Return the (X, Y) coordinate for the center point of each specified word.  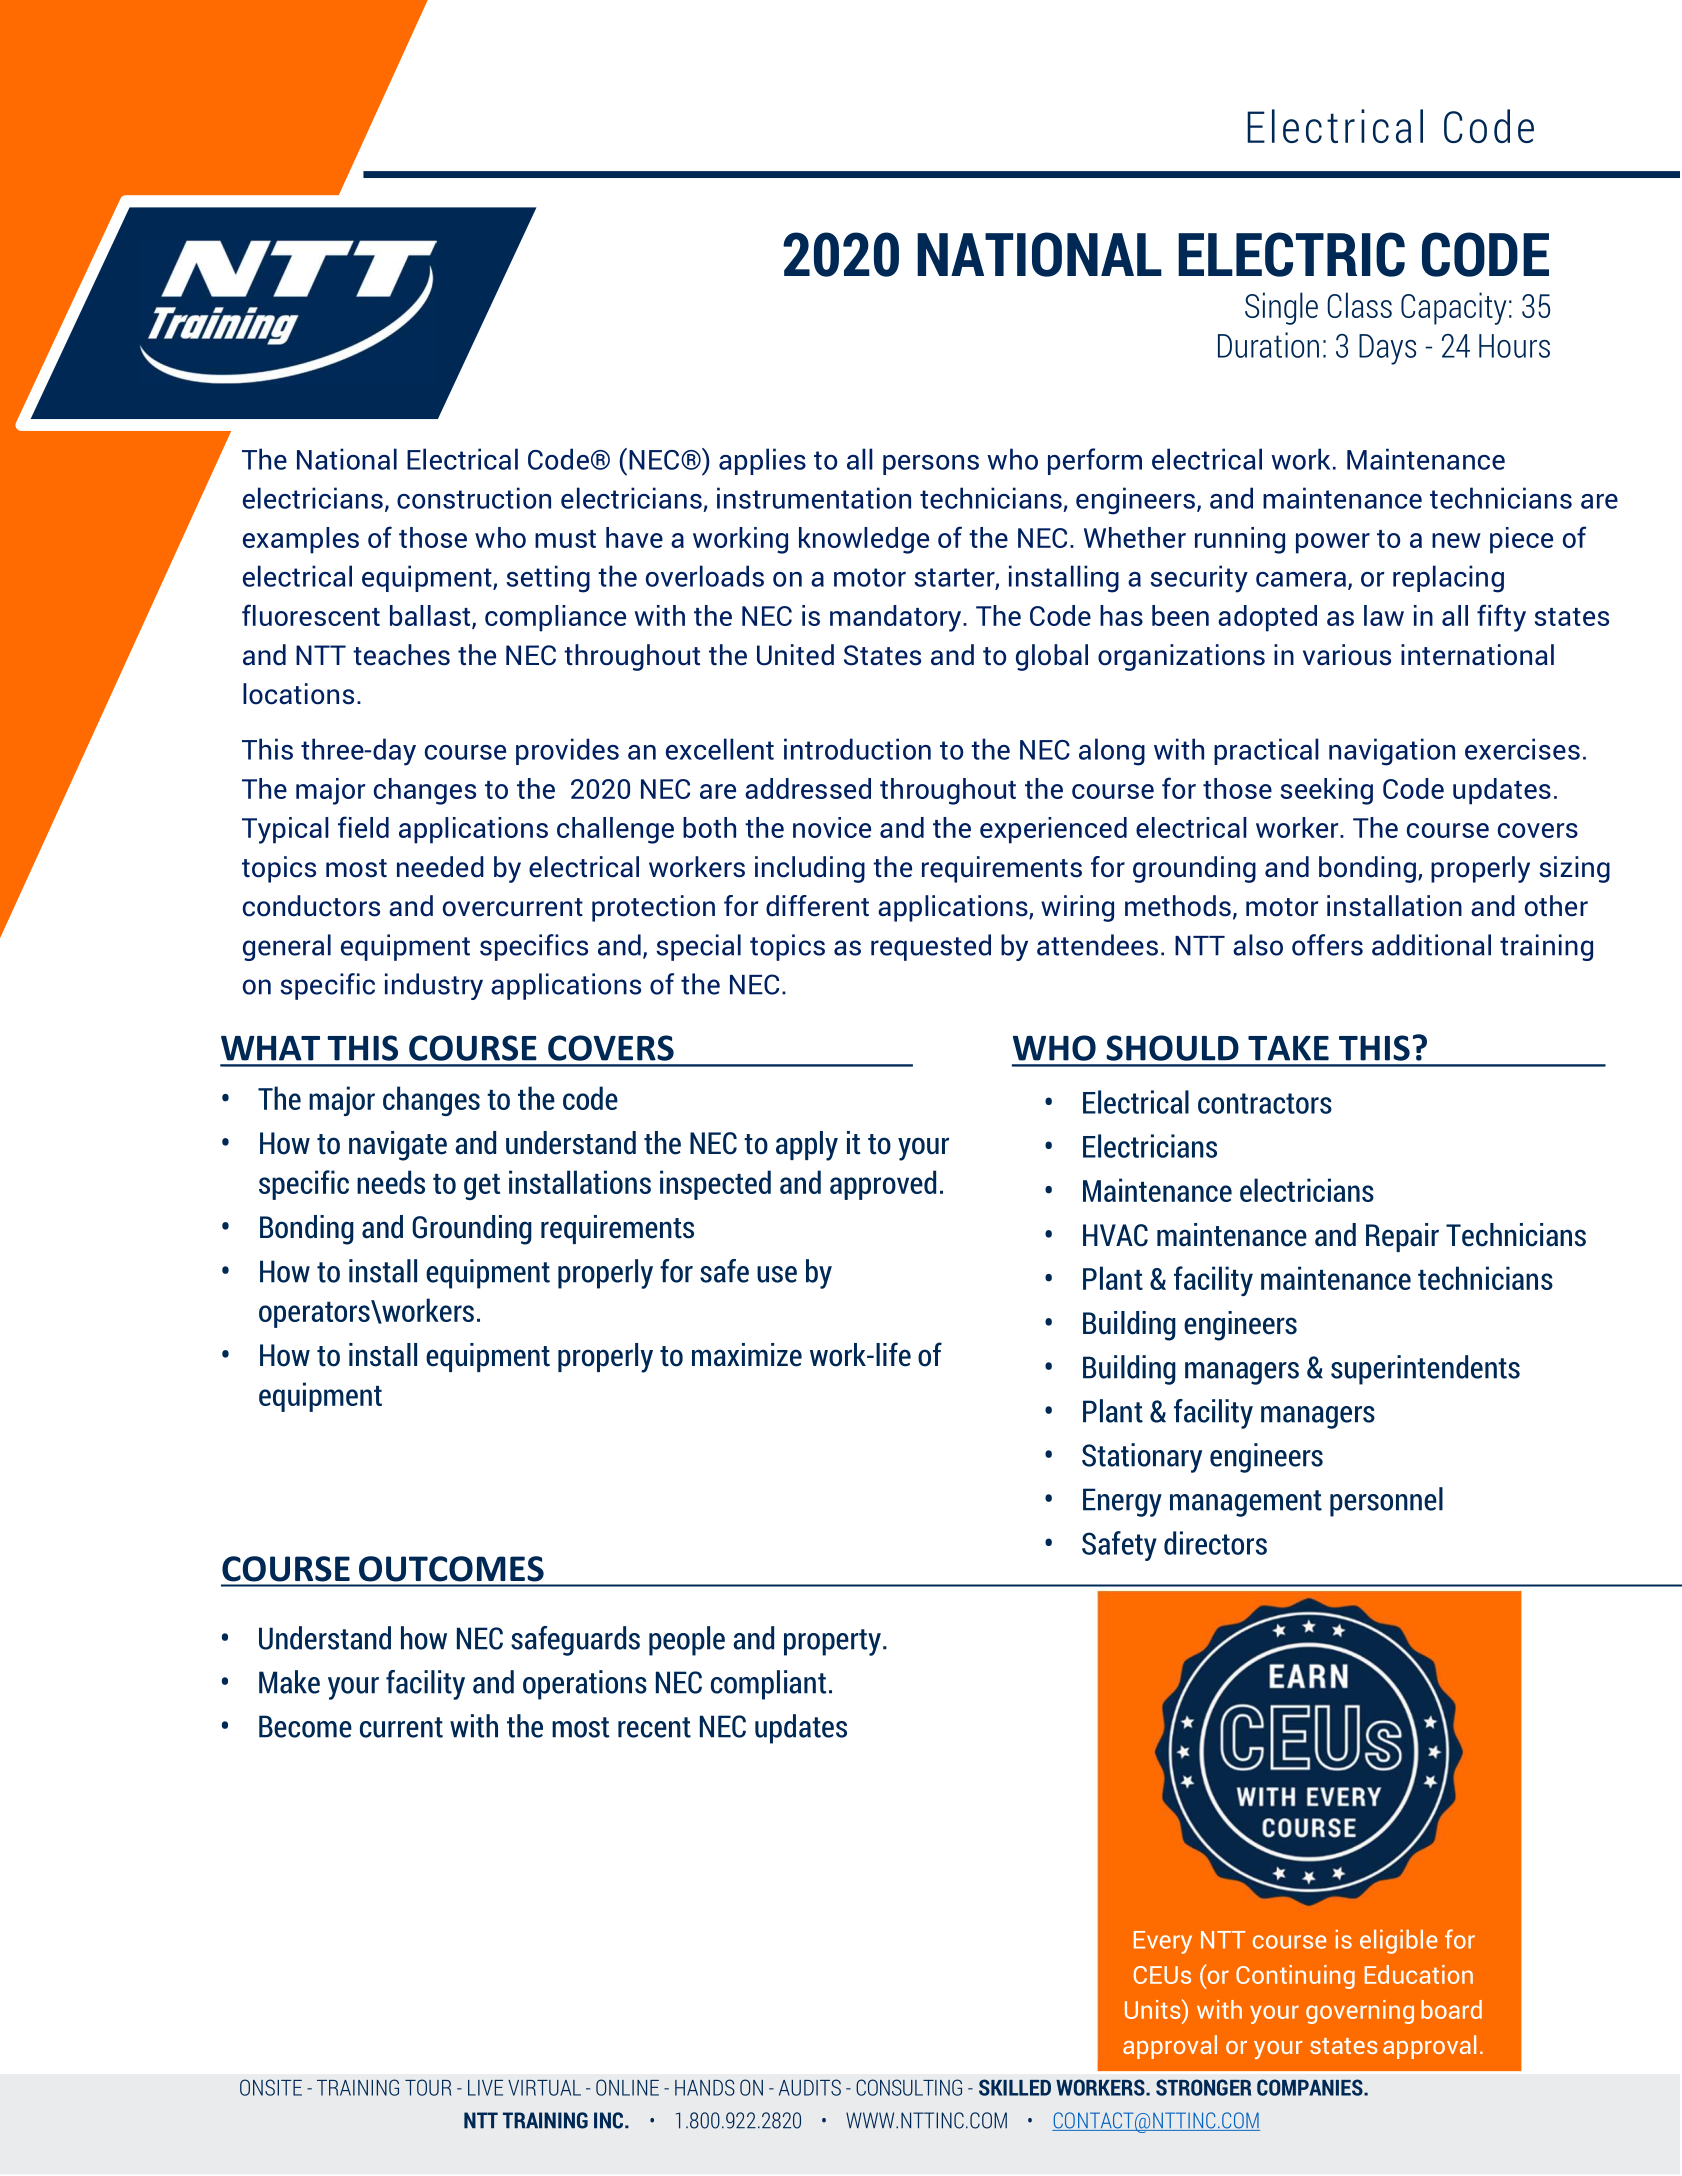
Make (289, 1682)
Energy (1122, 1502)
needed (440, 867)
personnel (1386, 1502)
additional (1431, 945)
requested (931, 947)
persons (931, 465)
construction (474, 498)
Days (1387, 349)
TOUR (428, 2087)
